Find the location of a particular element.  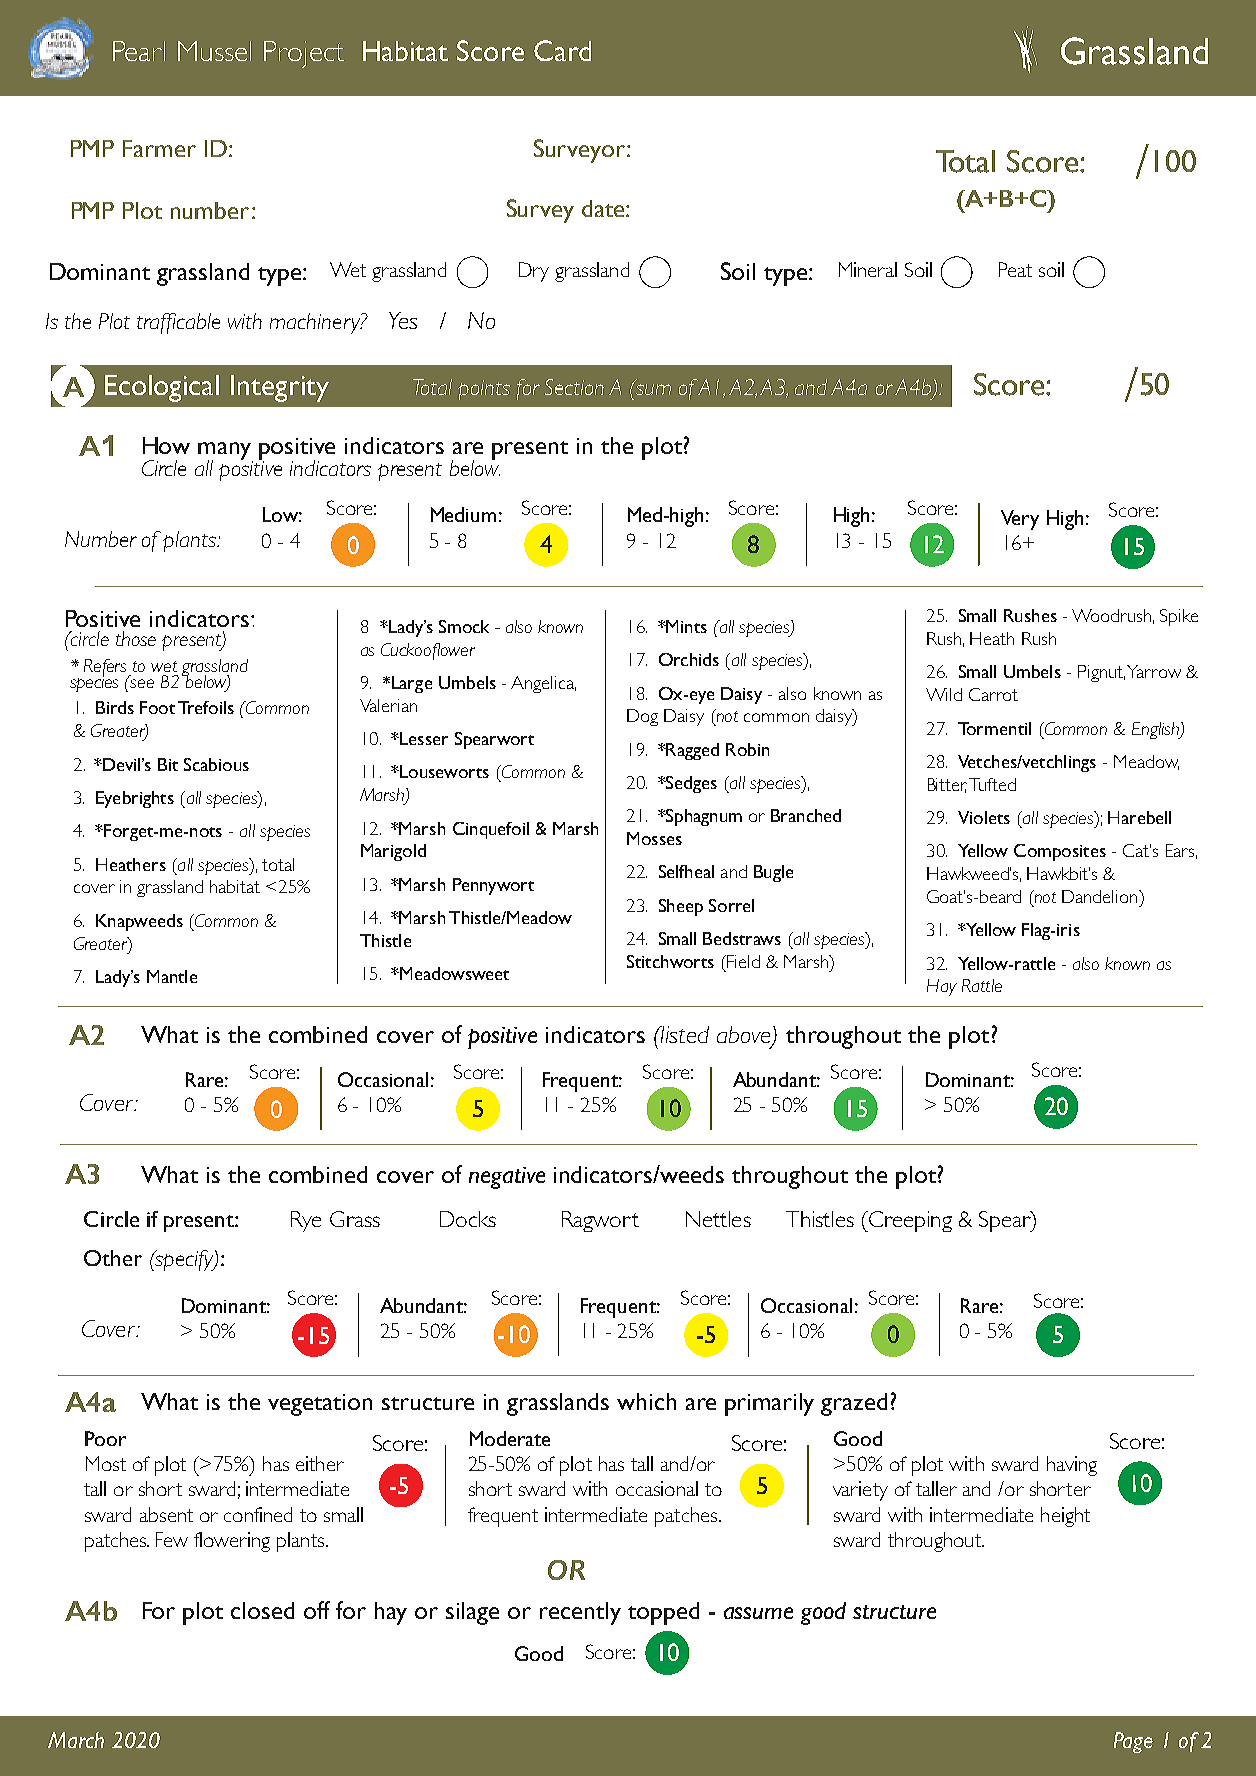

Nettles is located at coordinates (718, 1219).
